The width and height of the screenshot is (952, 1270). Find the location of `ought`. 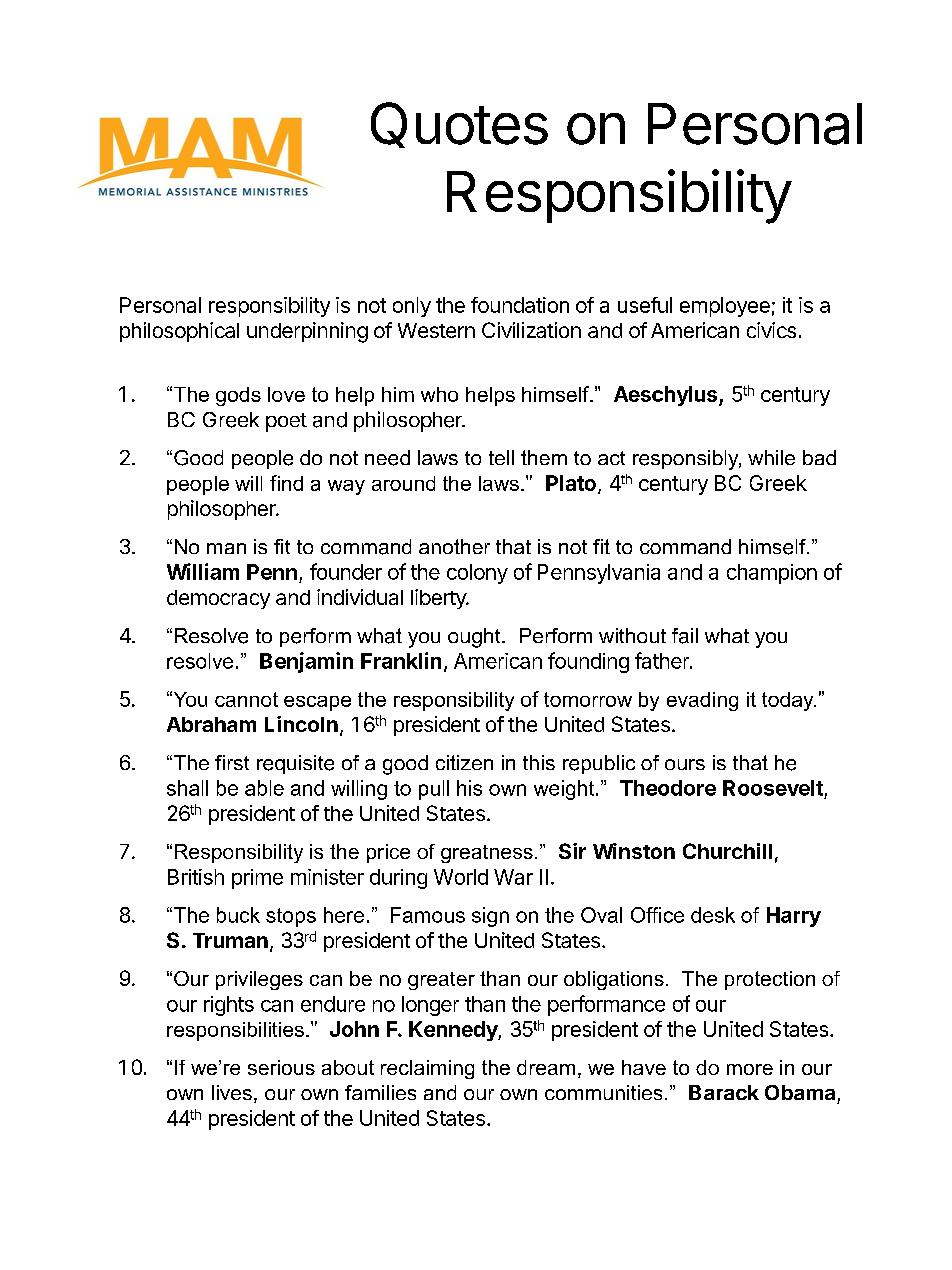

ought is located at coordinates (475, 638).
